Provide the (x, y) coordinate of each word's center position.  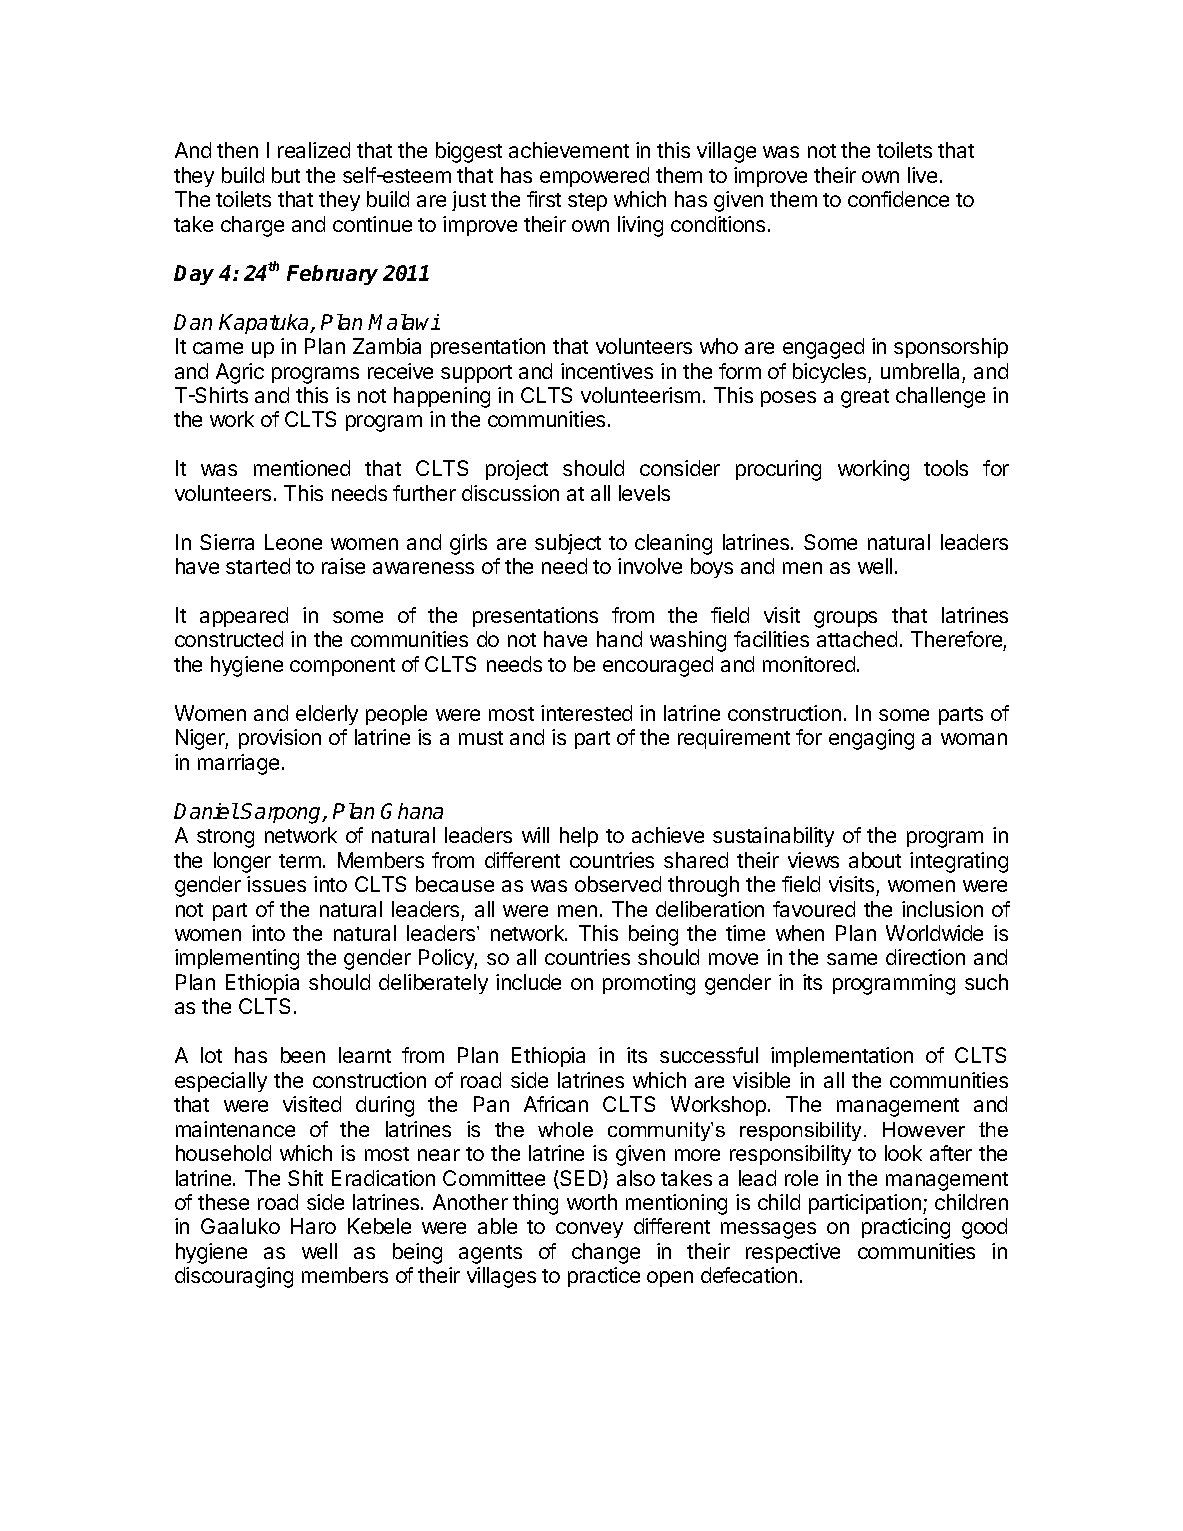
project (517, 470)
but (286, 175)
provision (280, 739)
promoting (649, 984)
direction (925, 957)
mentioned (302, 468)
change (606, 1253)
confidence (898, 199)
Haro (313, 1226)
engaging (871, 739)
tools (946, 468)
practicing (906, 1228)
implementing (237, 959)
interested (586, 713)
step (587, 202)
